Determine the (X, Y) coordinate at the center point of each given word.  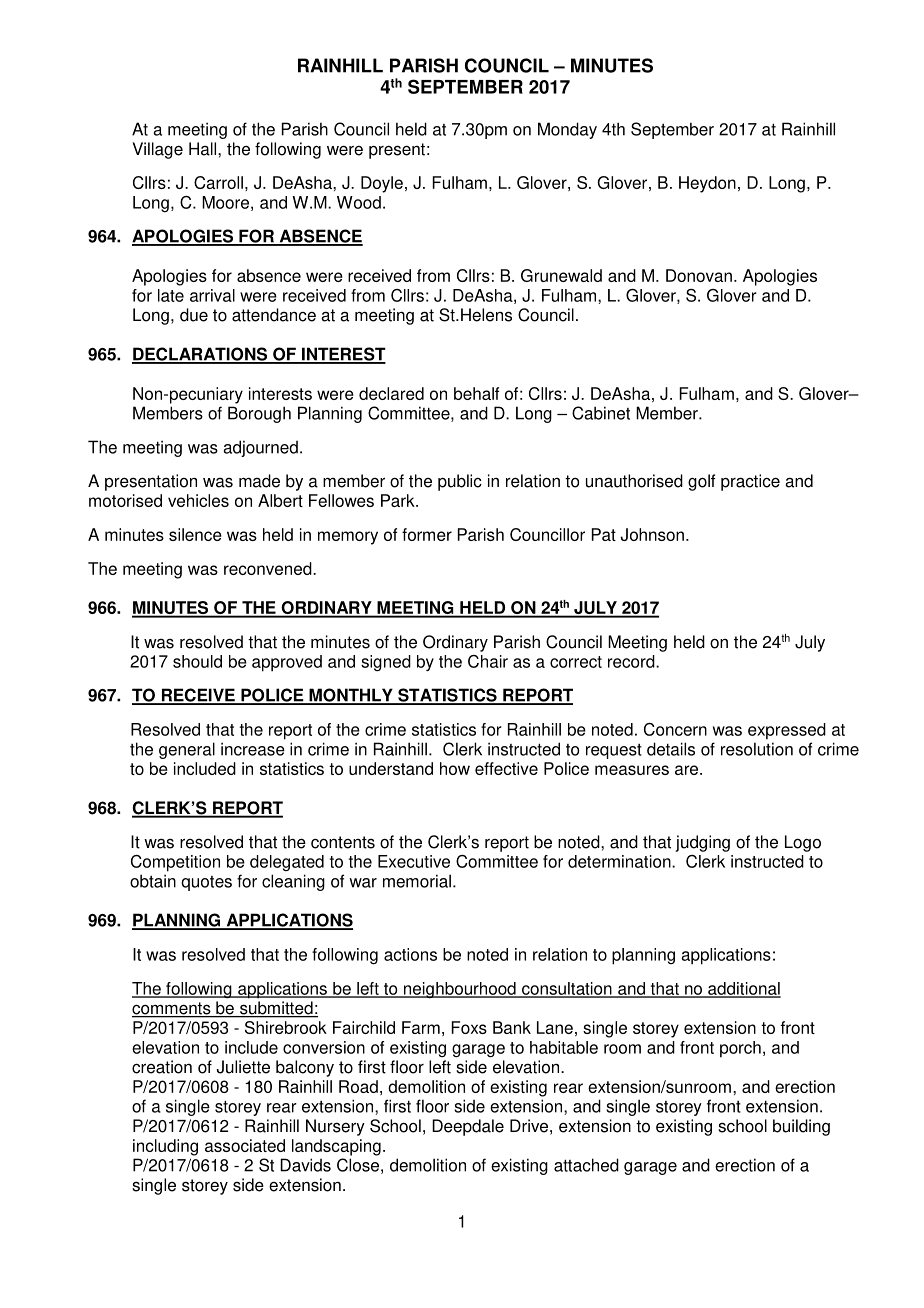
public (460, 482)
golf (701, 482)
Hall (204, 149)
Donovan (699, 275)
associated (245, 1145)
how (455, 768)
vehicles (198, 500)
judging (702, 843)
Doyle (382, 184)
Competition (175, 863)
